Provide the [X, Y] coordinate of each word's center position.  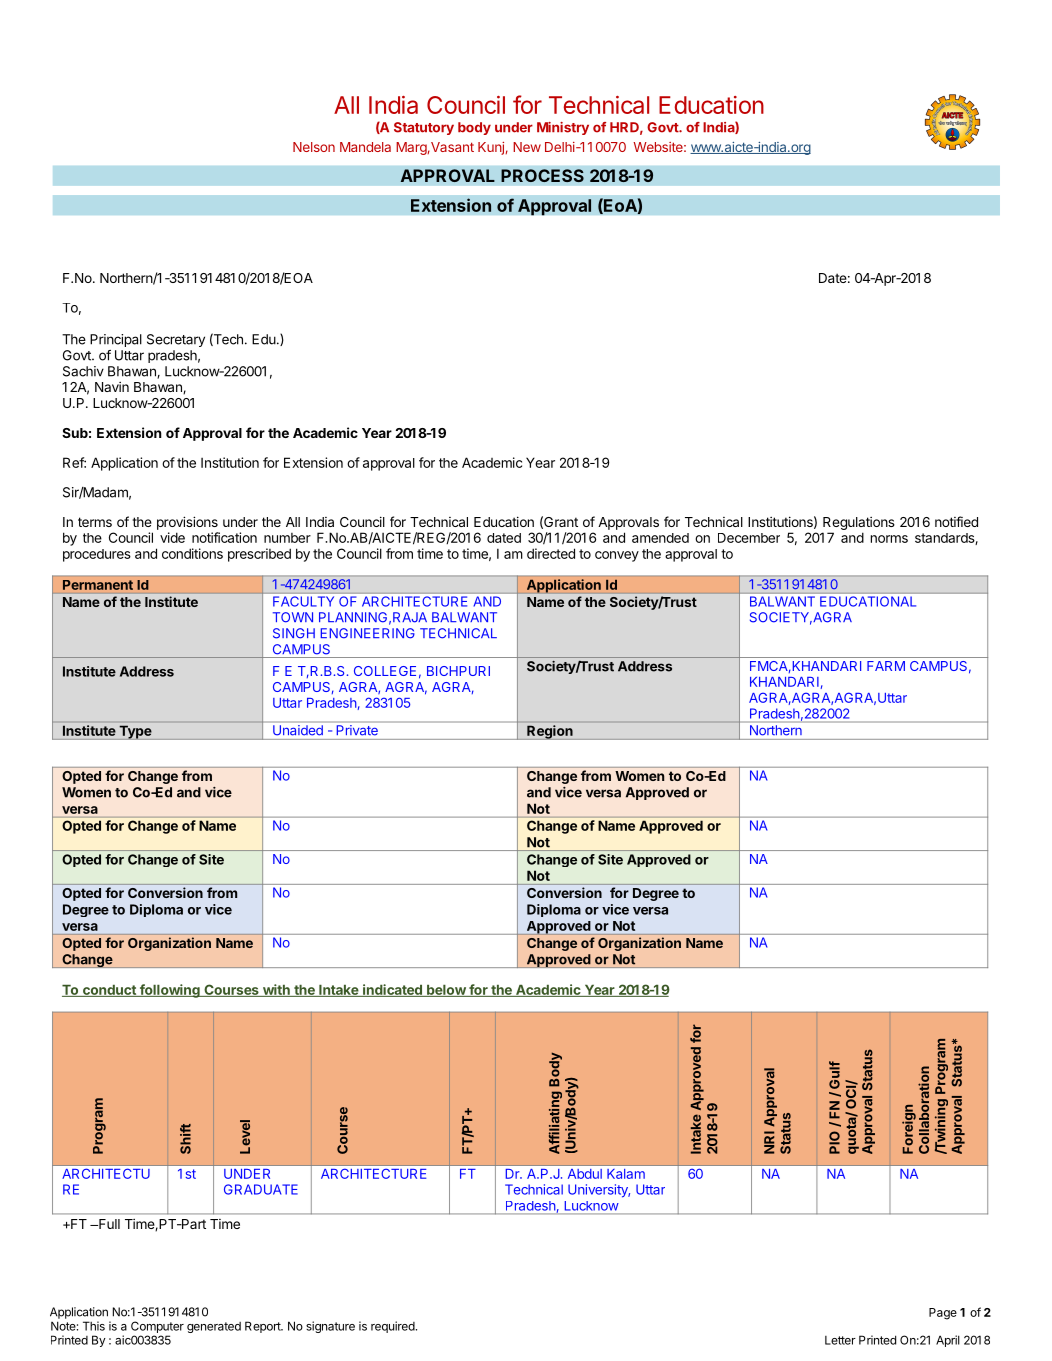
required [394, 1327]
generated [214, 1327]
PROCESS [542, 175]
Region [550, 732]
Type [135, 732]
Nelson [314, 147]
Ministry [563, 128]
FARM [886, 666]
